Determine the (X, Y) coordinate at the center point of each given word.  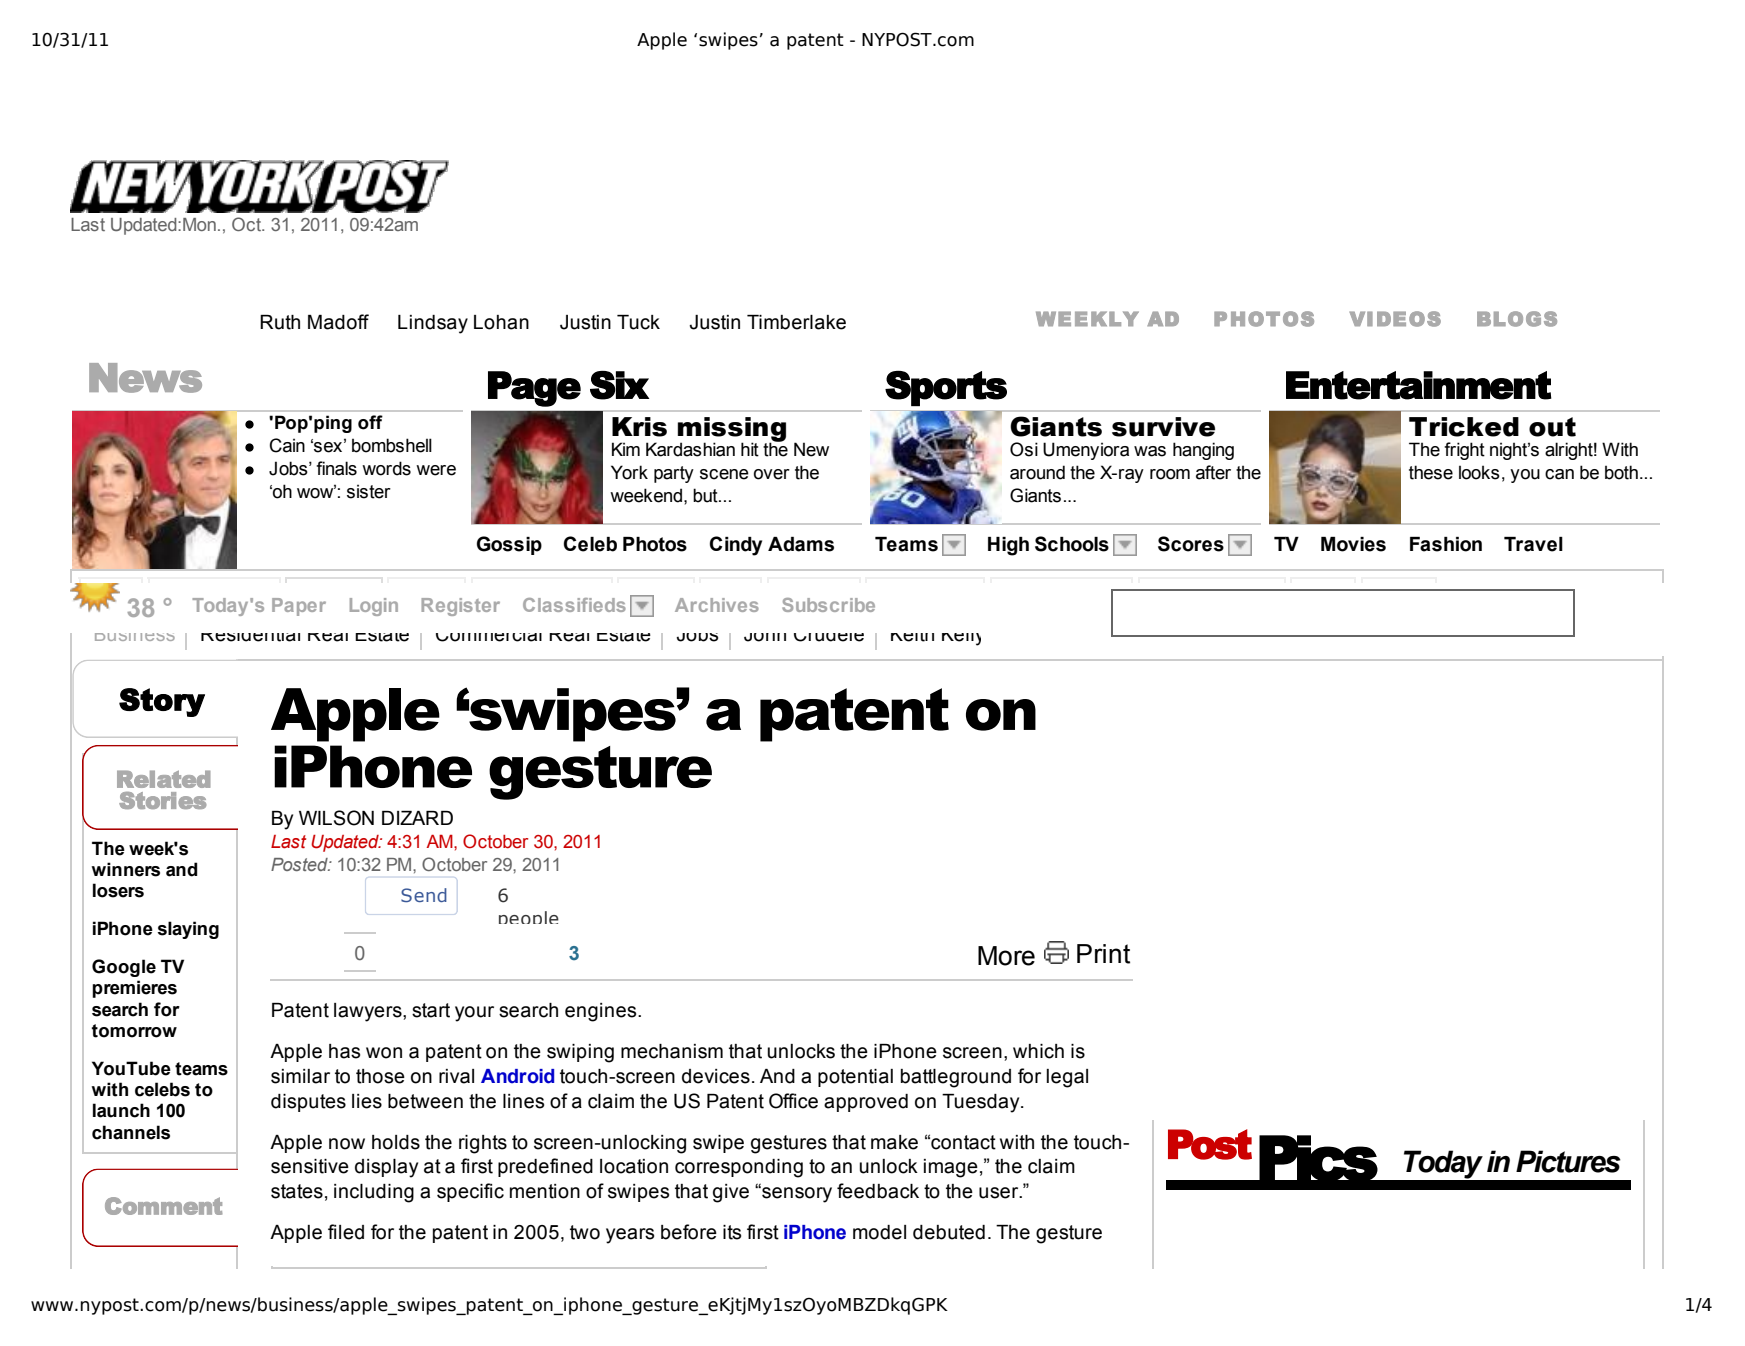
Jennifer (1463, 636)
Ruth (280, 322)
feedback (878, 1191)
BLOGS (1517, 319)
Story (162, 702)
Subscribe (828, 605)
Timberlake (796, 322)
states (297, 1191)
